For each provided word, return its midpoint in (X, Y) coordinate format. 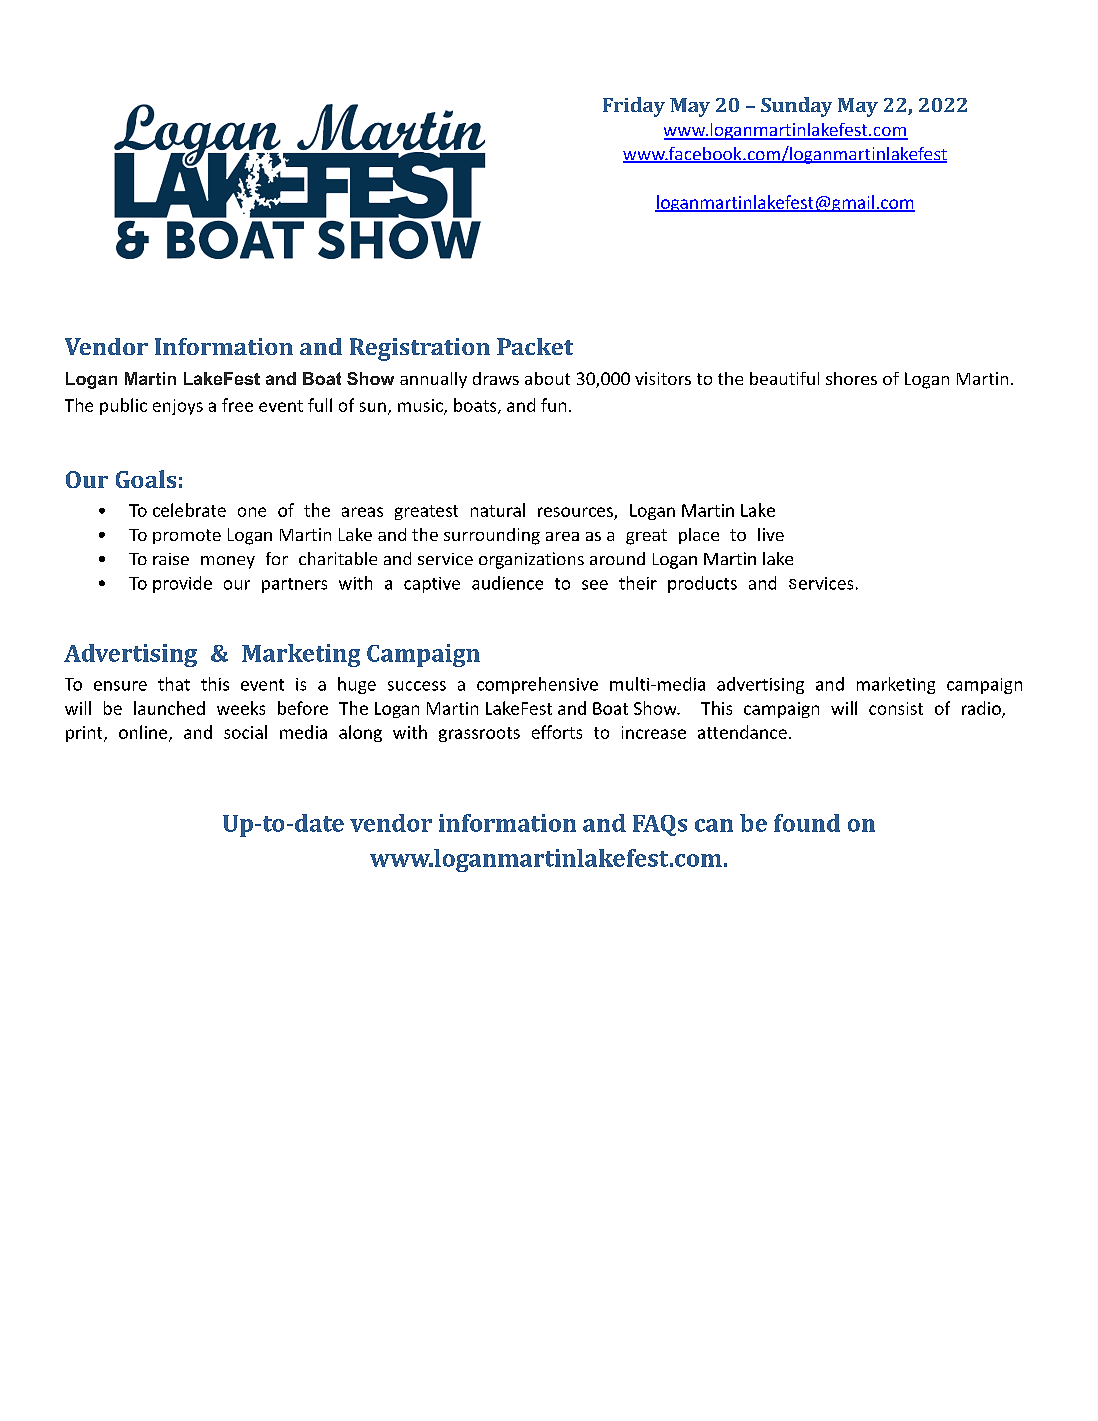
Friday (634, 107)
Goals (146, 479)
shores (851, 378)
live (771, 534)
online (144, 733)
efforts (557, 732)
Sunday (796, 107)
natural (498, 510)
